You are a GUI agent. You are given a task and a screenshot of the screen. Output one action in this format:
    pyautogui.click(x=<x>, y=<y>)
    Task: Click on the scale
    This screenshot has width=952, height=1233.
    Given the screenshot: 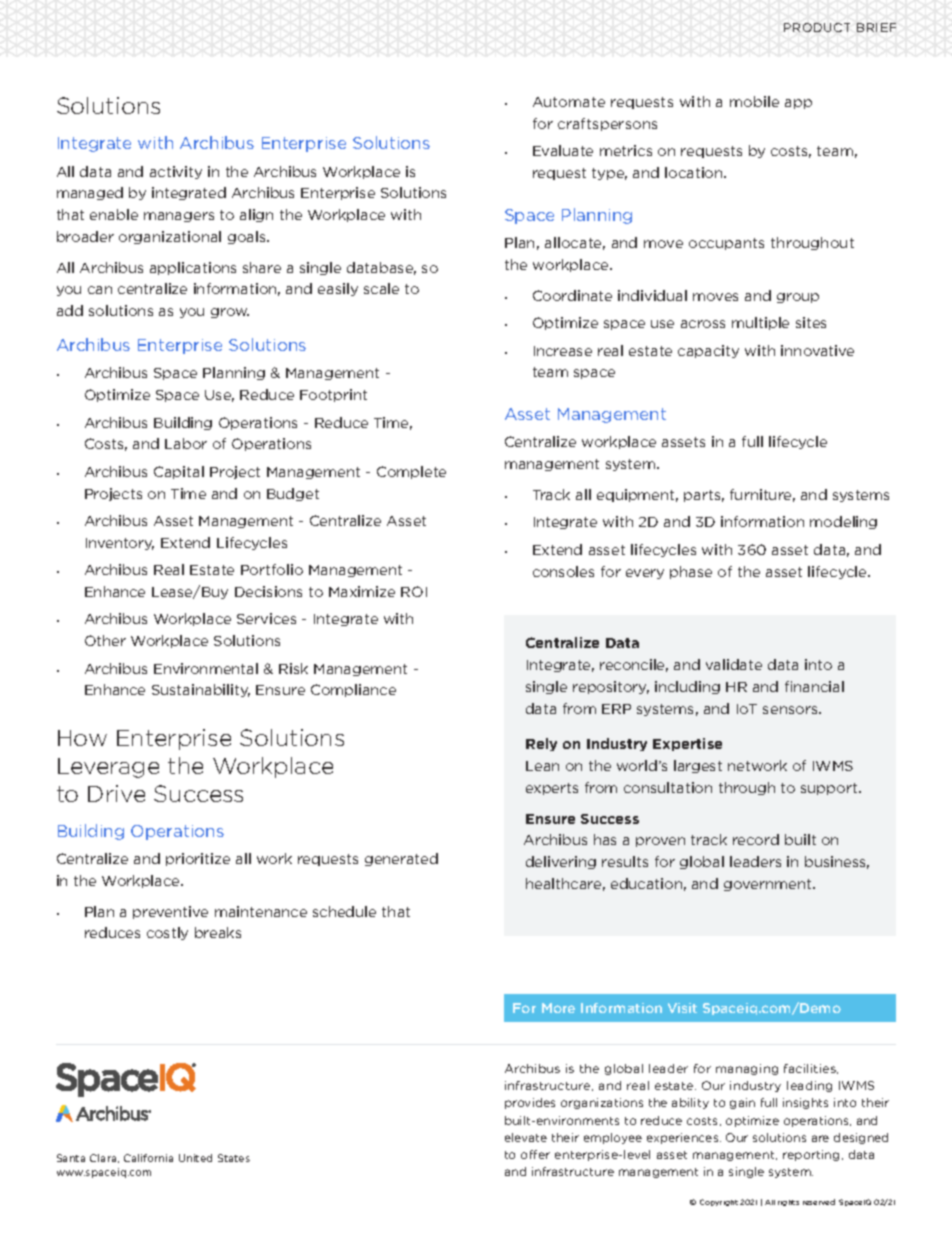 What is the action you would take?
    pyautogui.click(x=381, y=288)
